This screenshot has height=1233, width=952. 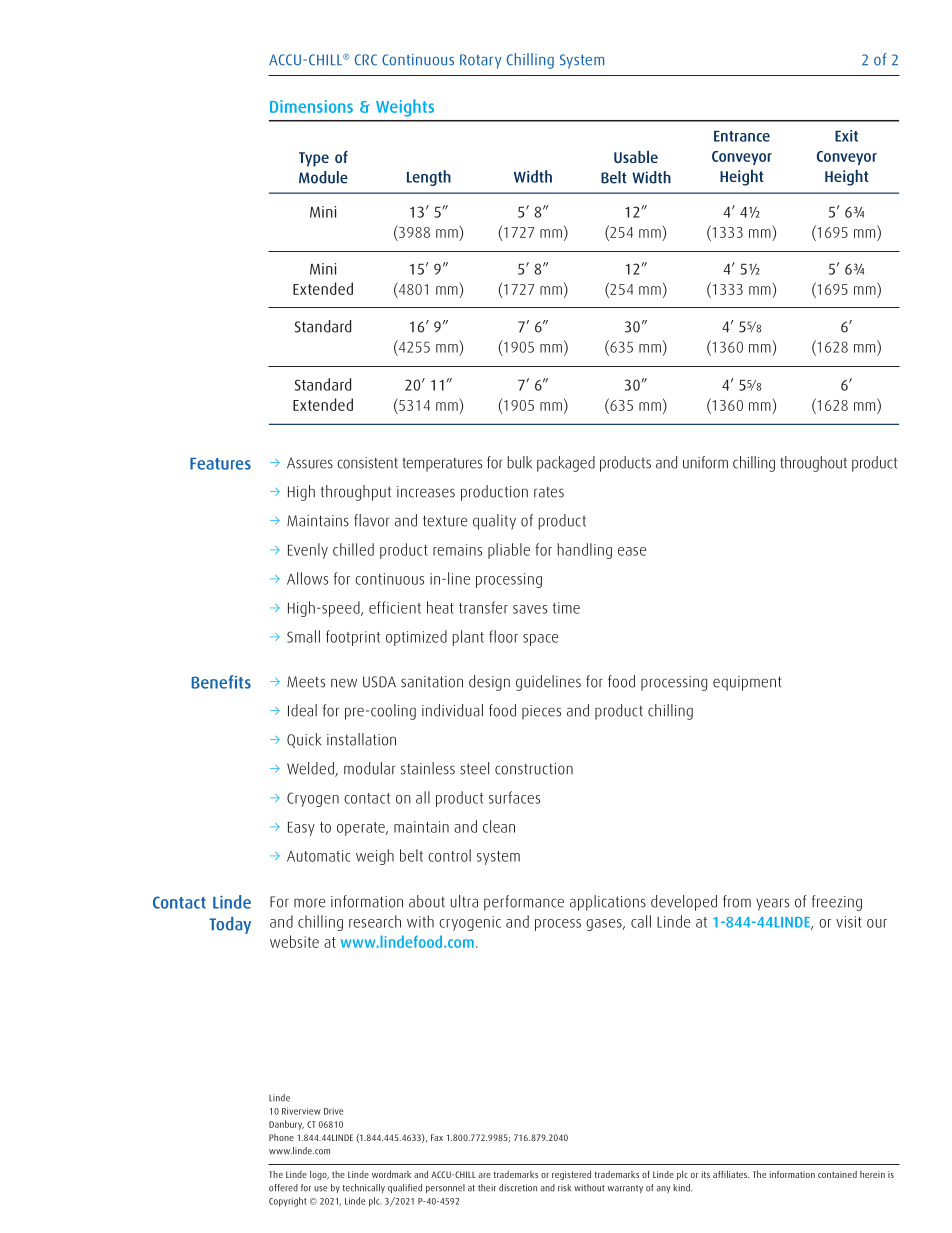 What do you see at coordinates (481, 61) in the screenshot?
I see `Rotary` at bounding box center [481, 61].
